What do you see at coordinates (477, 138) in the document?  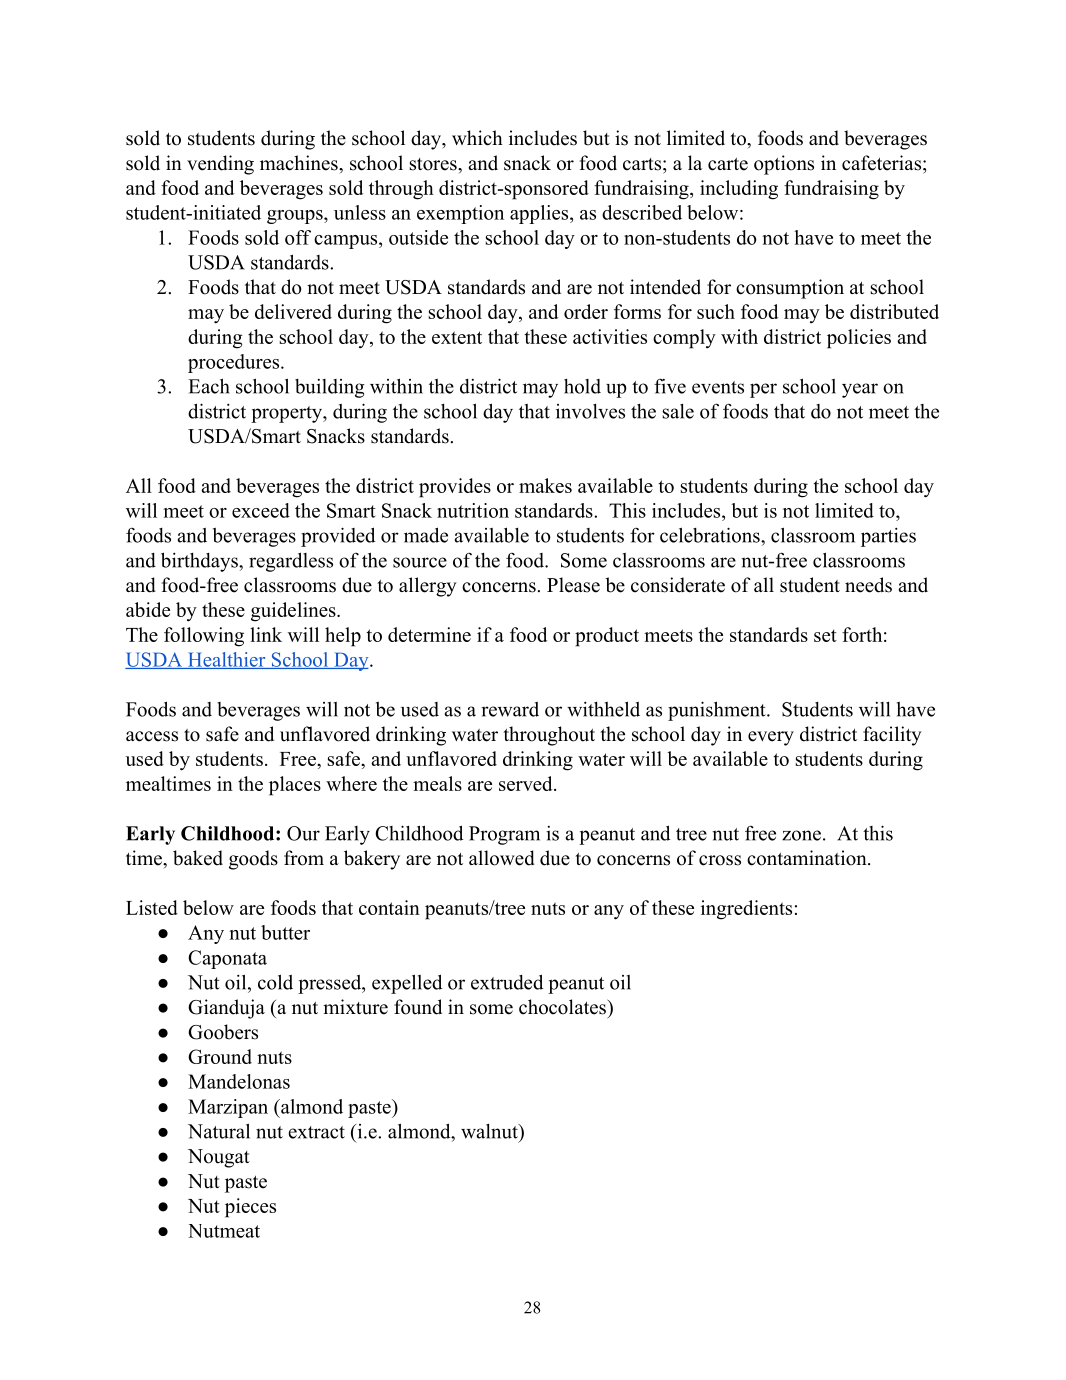 I see `which` at bounding box center [477, 138].
